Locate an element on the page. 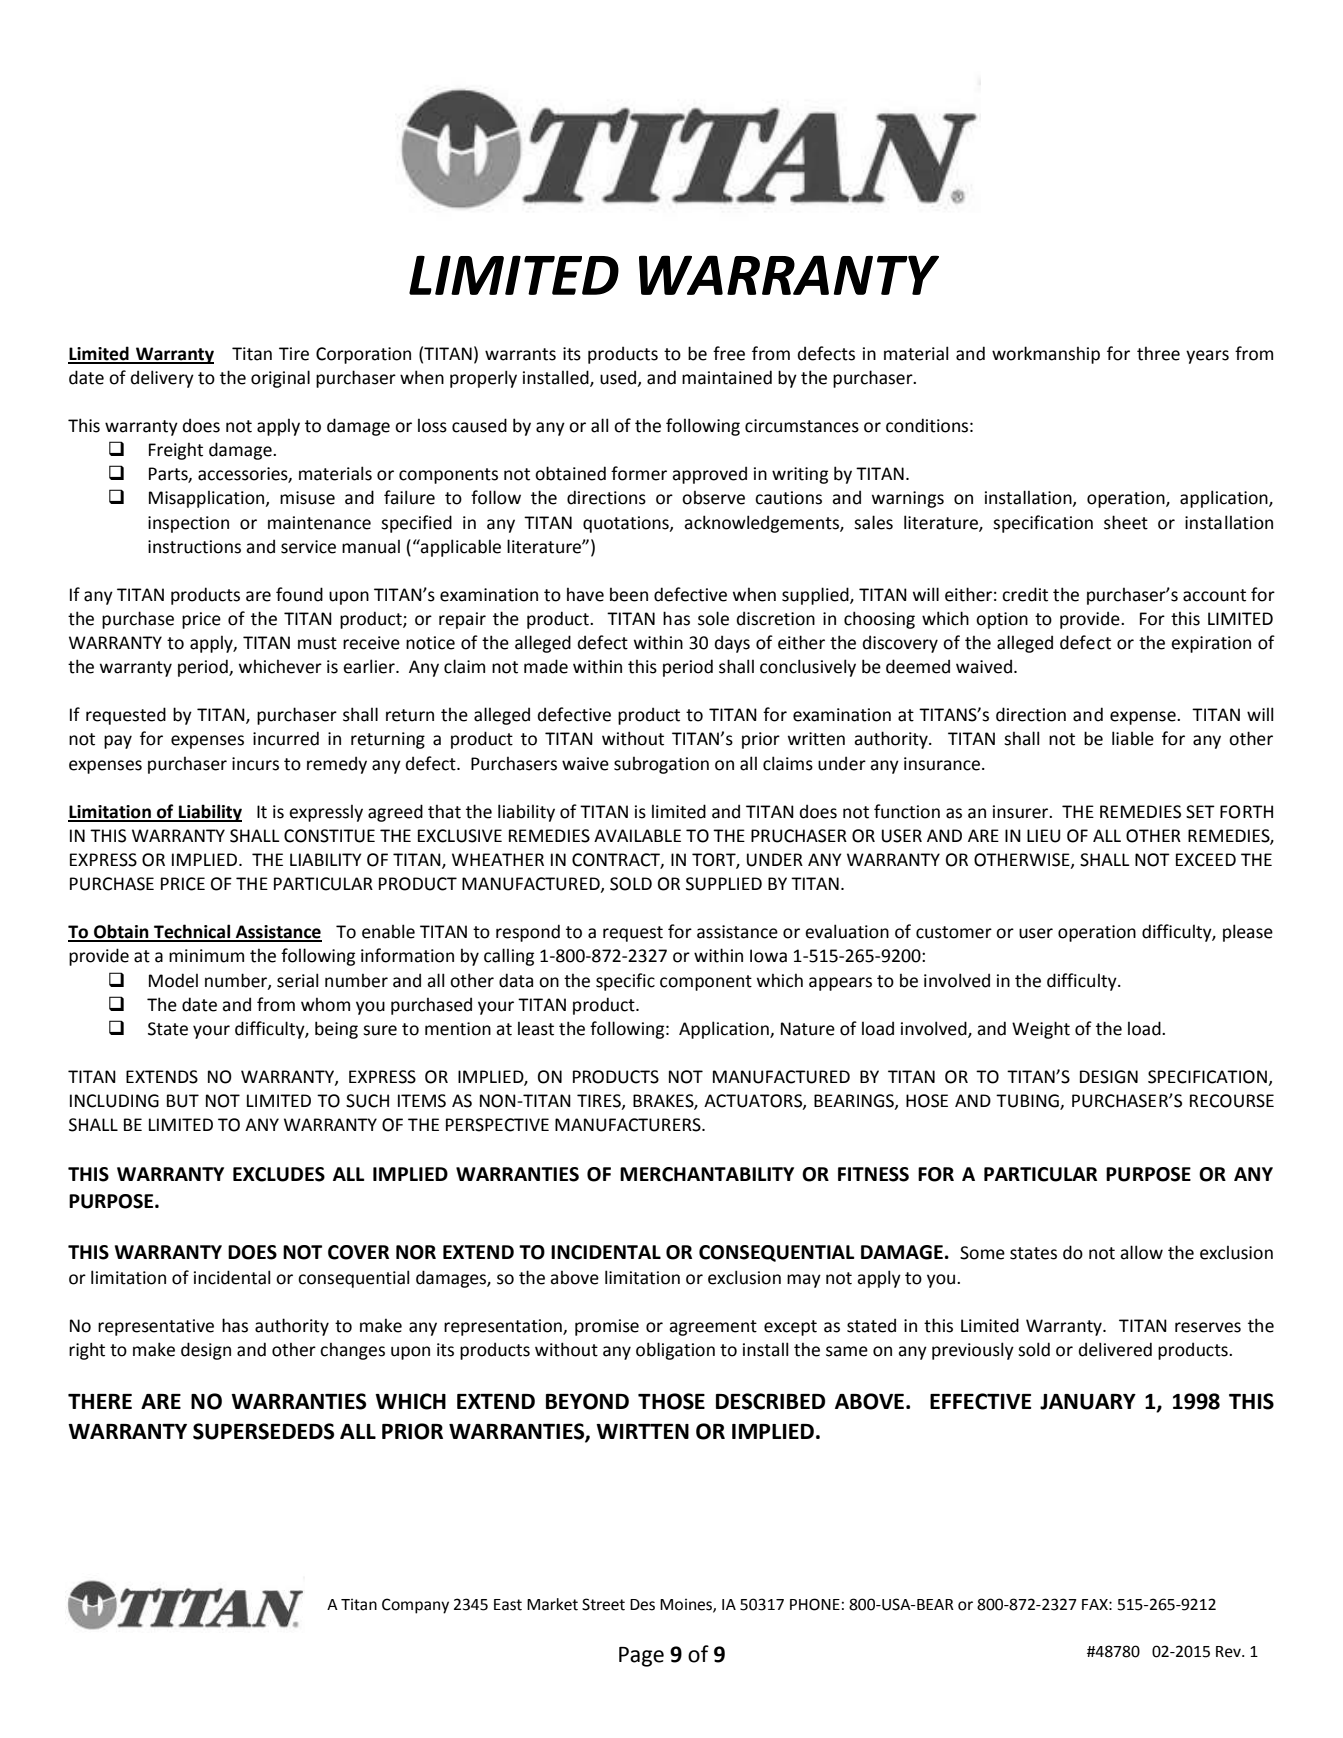 Image resolution: width=1343 pixels, height=1738 pixels. agreement is located at coordinates (713, 1328).
